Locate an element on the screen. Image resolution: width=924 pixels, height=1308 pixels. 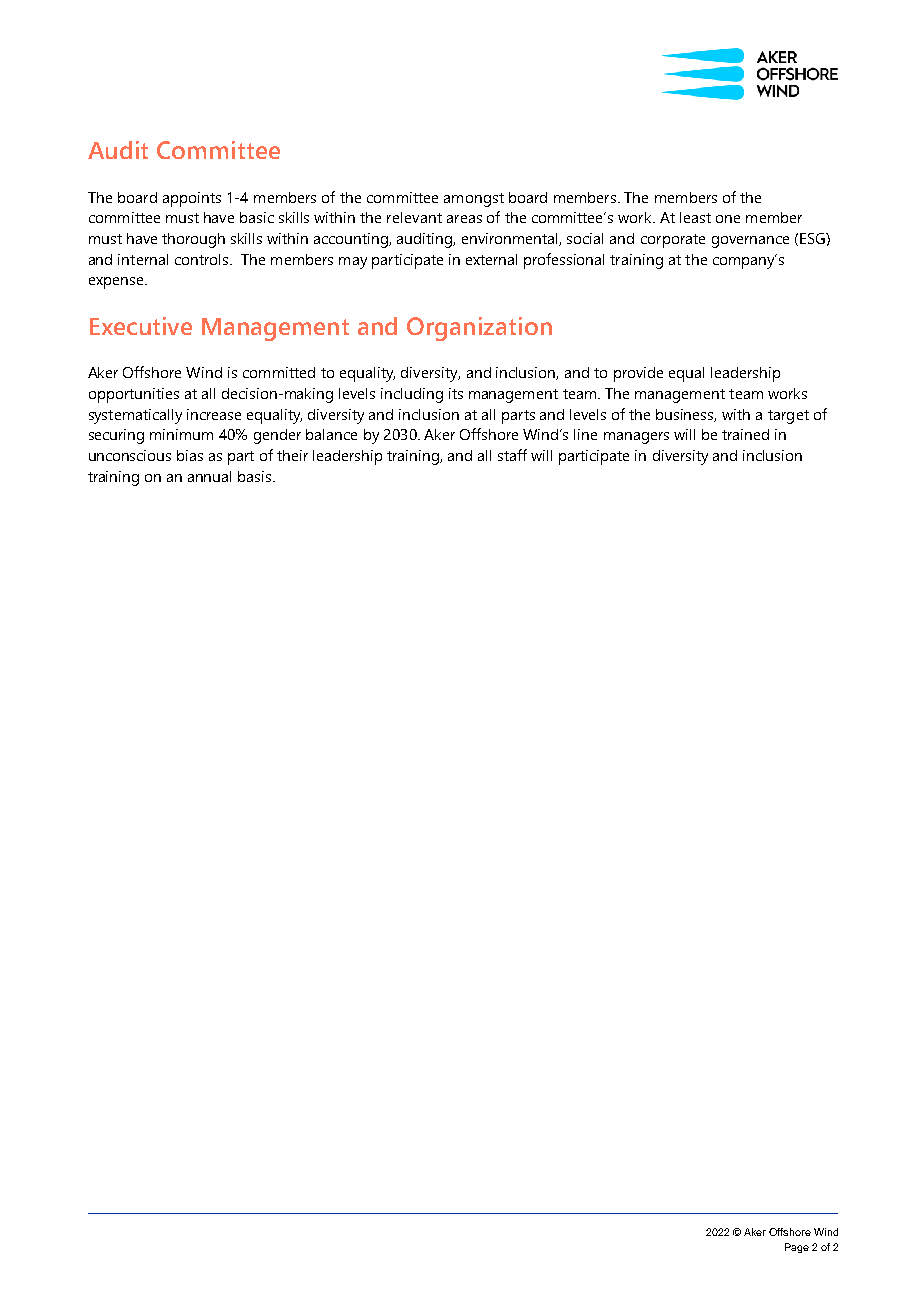
line is located at coordinates (585, 434).
